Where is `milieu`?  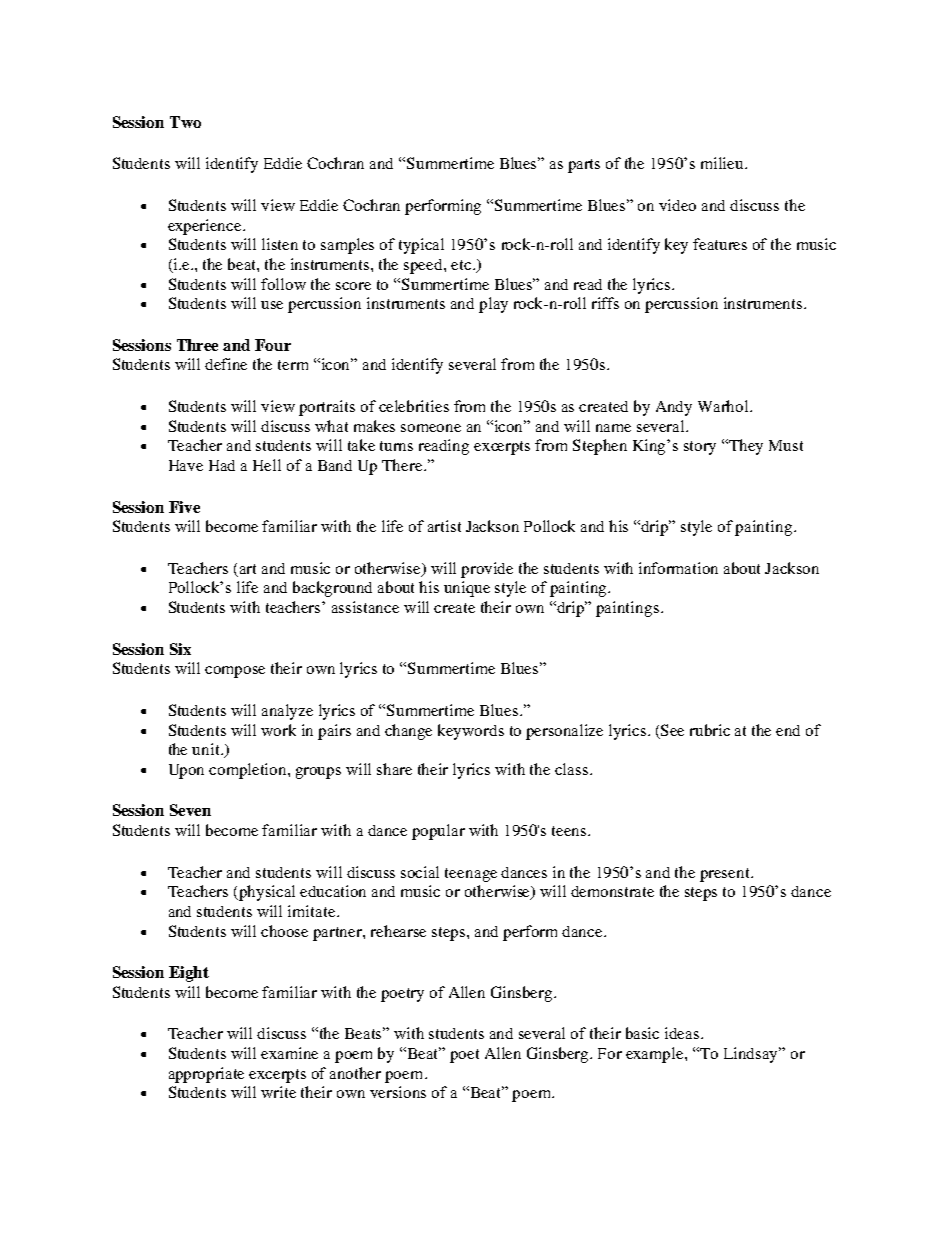 milieu is located at coordinates (723, 163).
